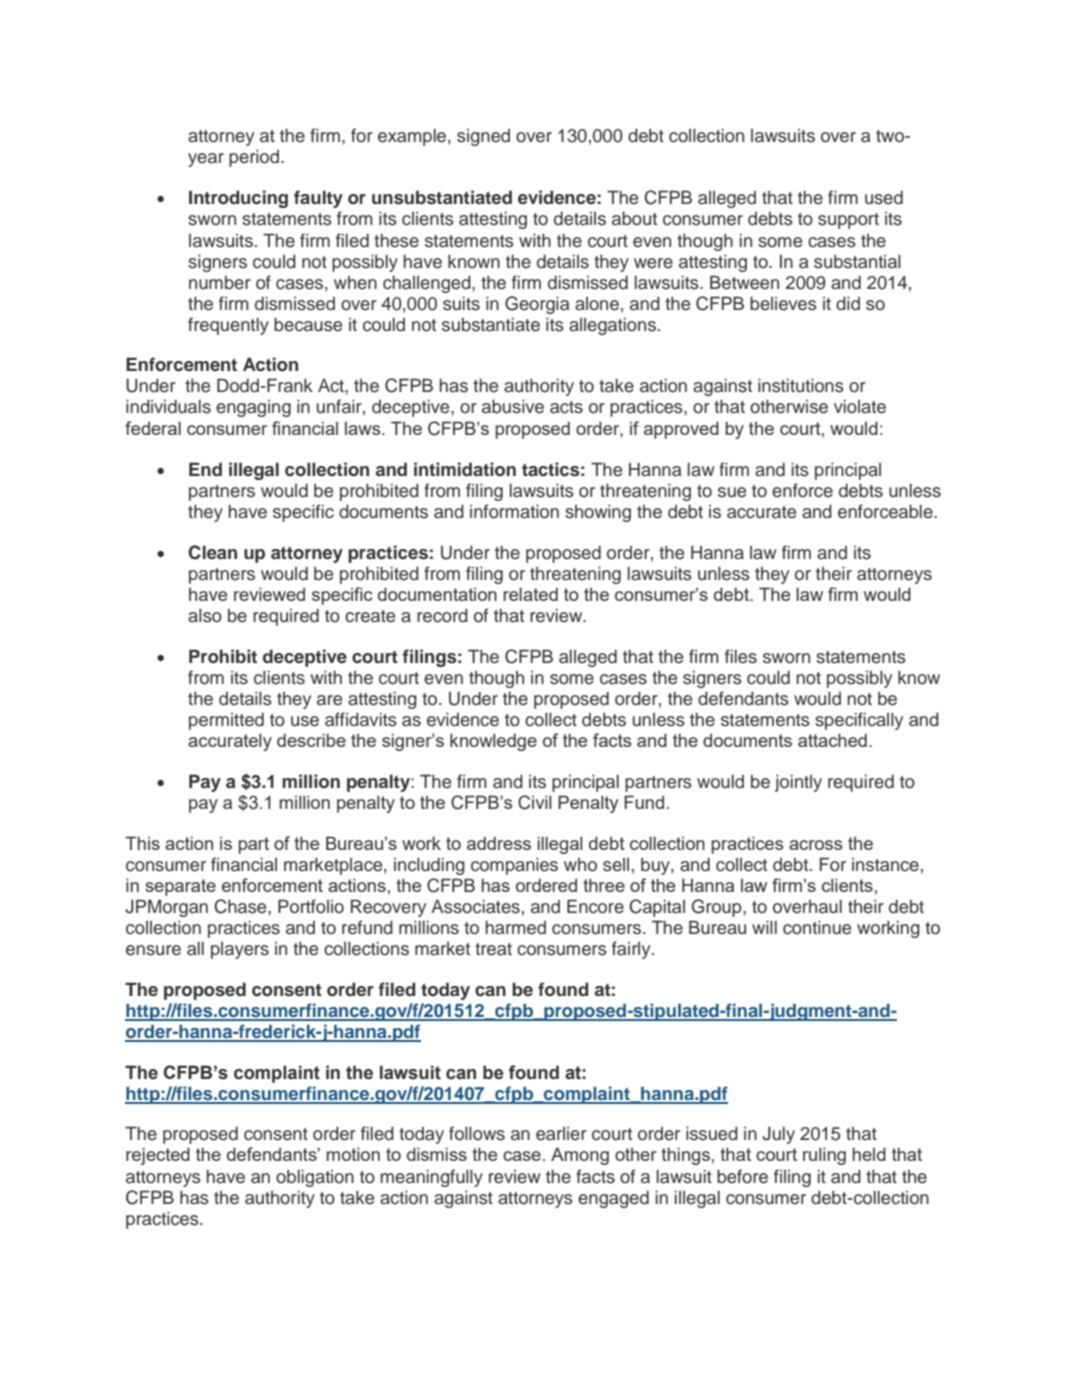 This screenshot has width=1067, height=1381. I want to click on Chase, so click(241, 906).
